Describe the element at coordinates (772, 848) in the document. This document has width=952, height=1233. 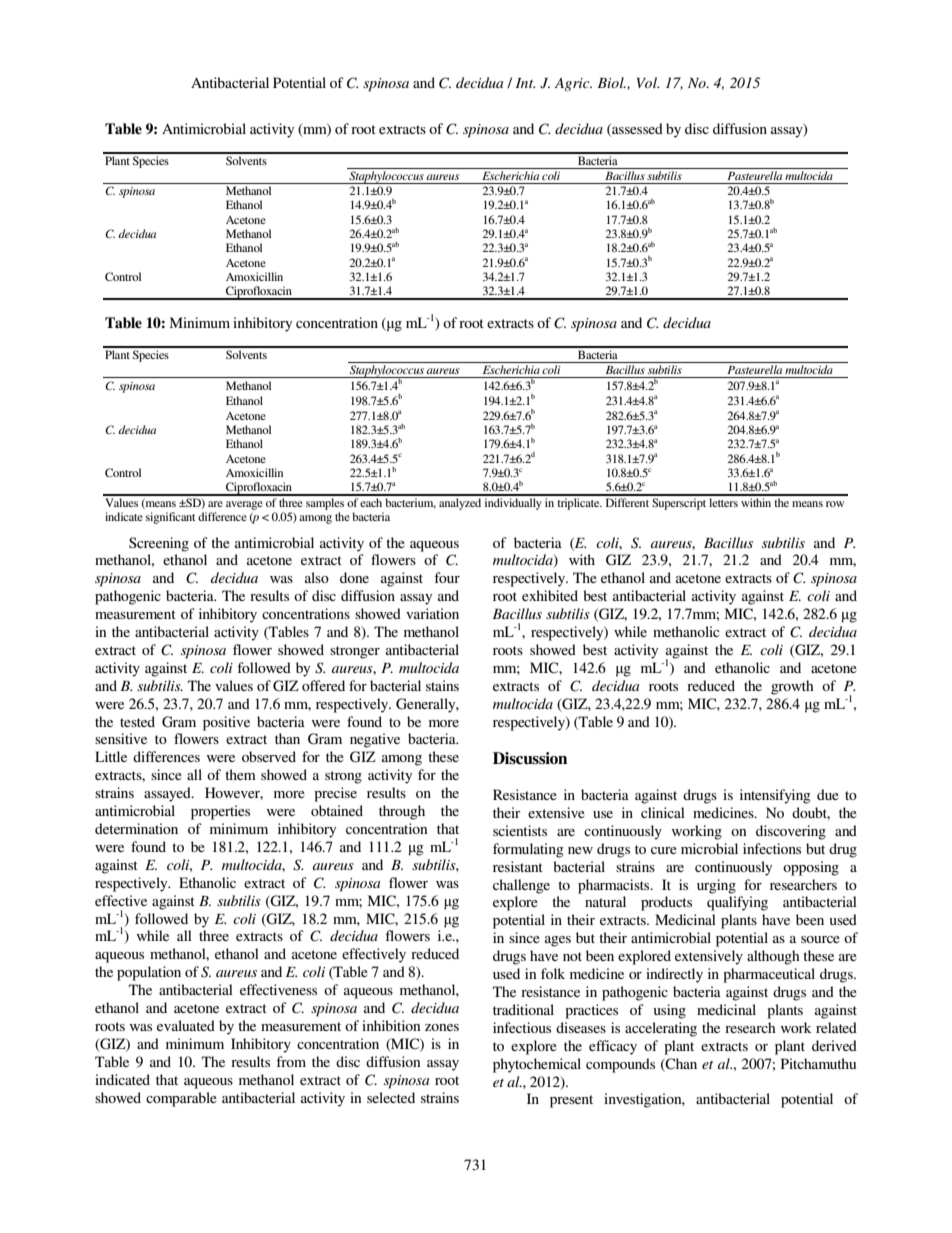
I see `infections` at that location.
